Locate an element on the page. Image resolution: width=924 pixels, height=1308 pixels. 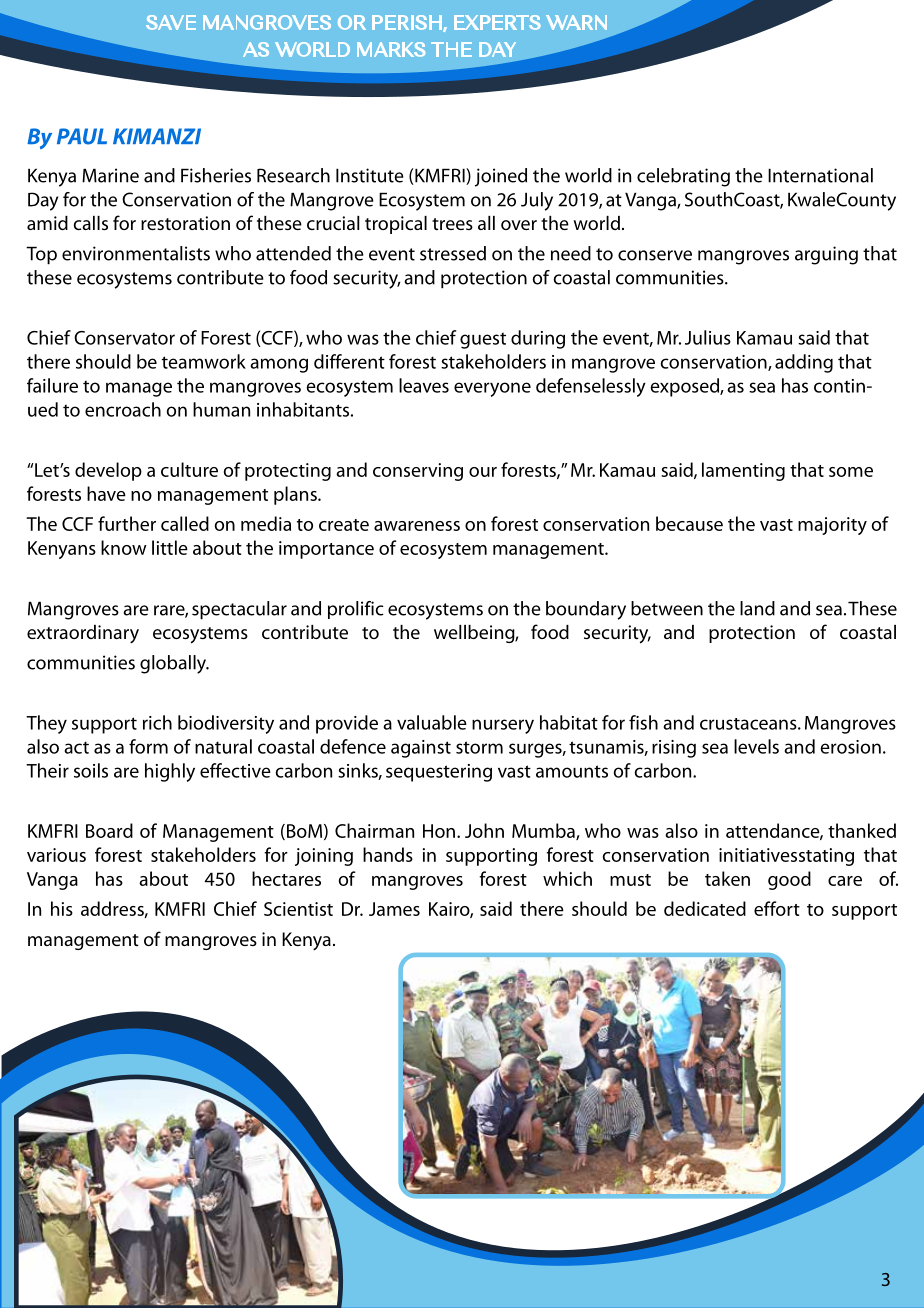
trees is located at coordinates (452, 224).
